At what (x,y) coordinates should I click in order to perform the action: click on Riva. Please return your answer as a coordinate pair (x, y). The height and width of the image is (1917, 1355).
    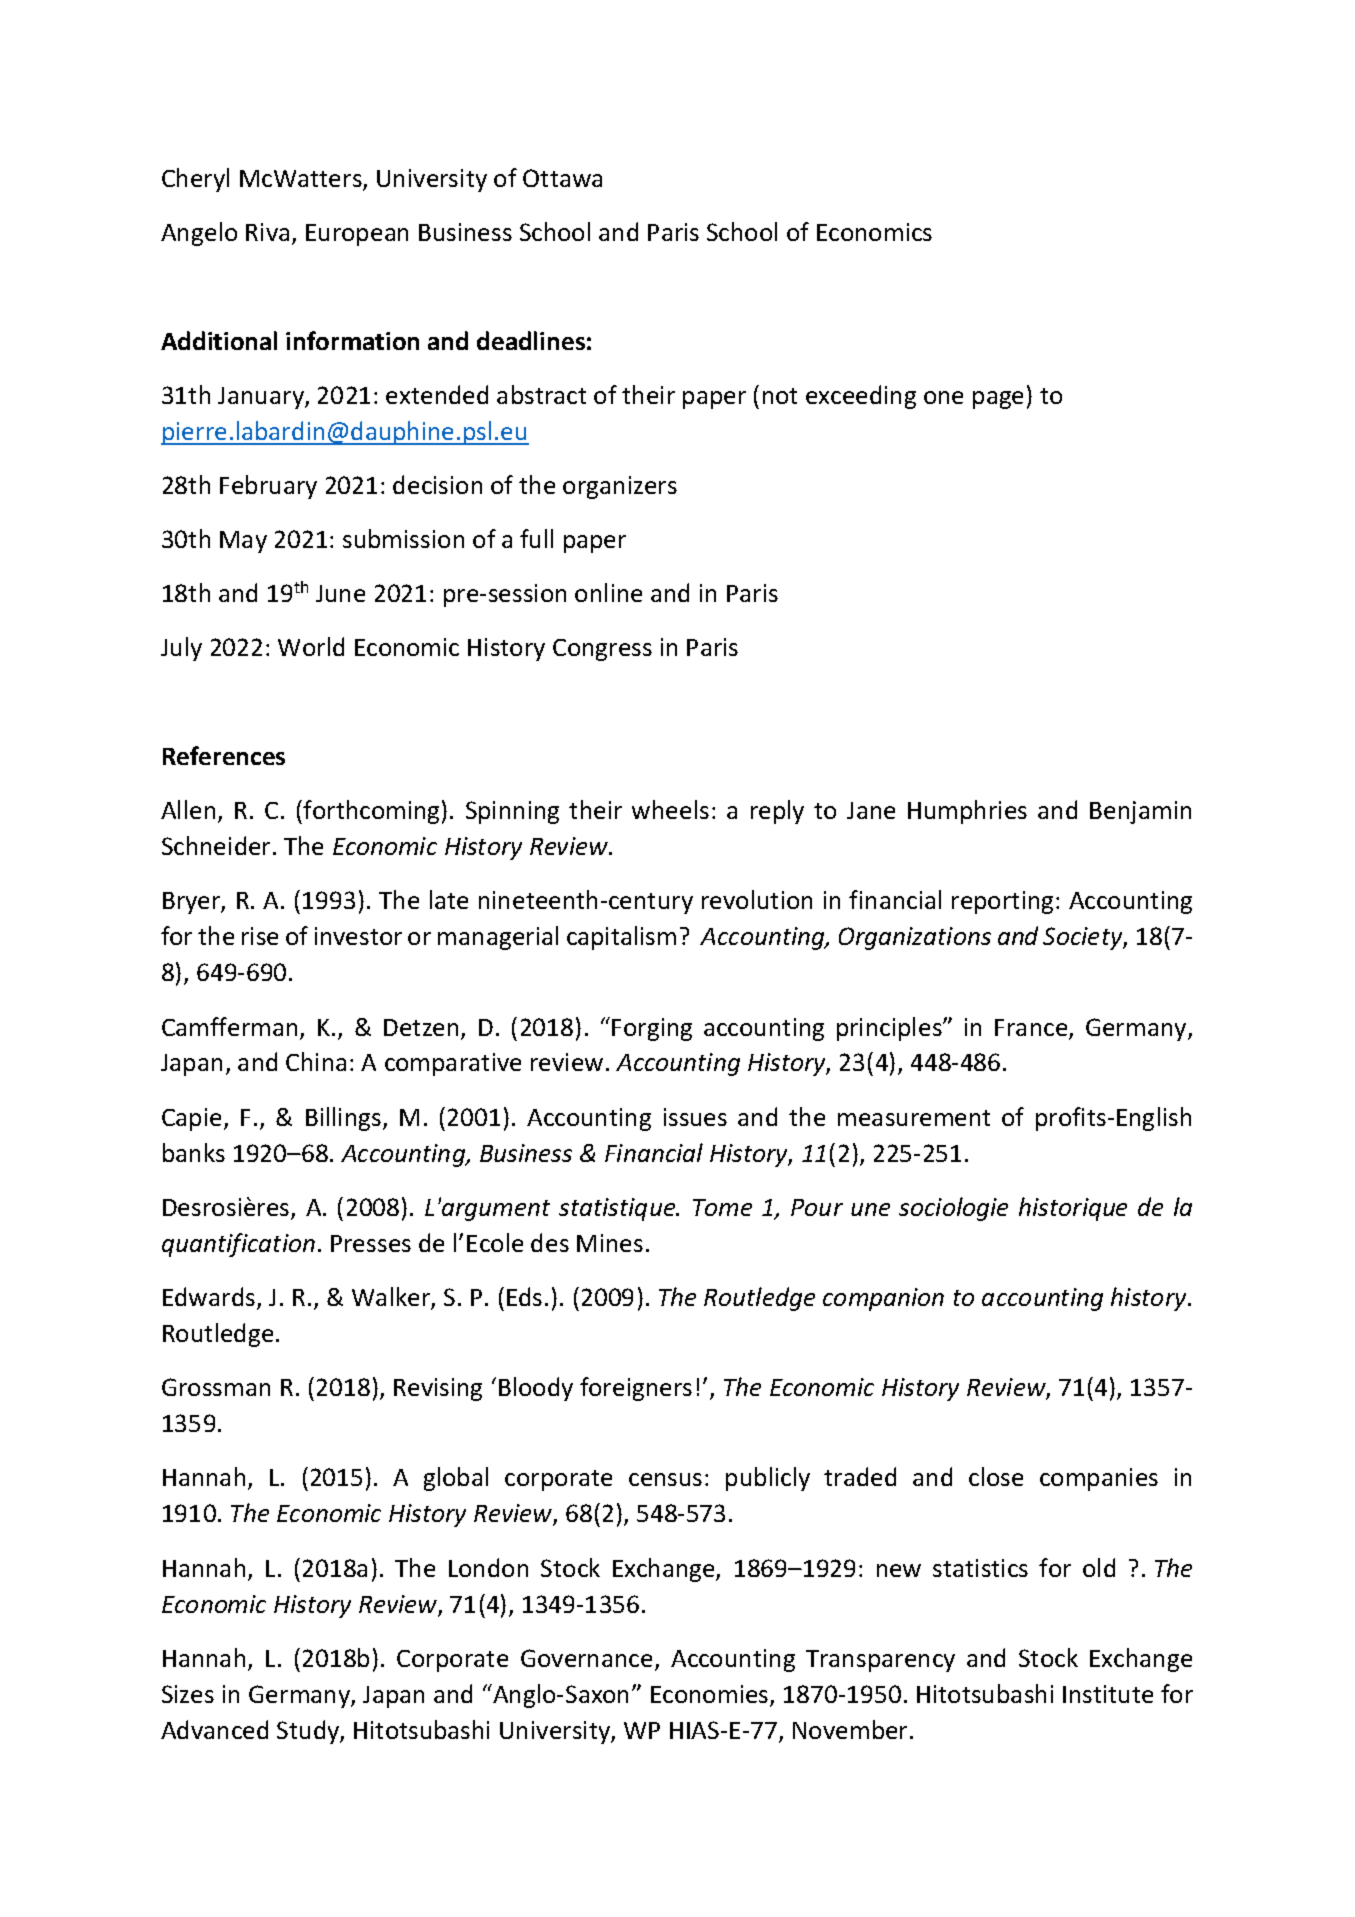
    Looking at the image, I should click on (267, 232).
